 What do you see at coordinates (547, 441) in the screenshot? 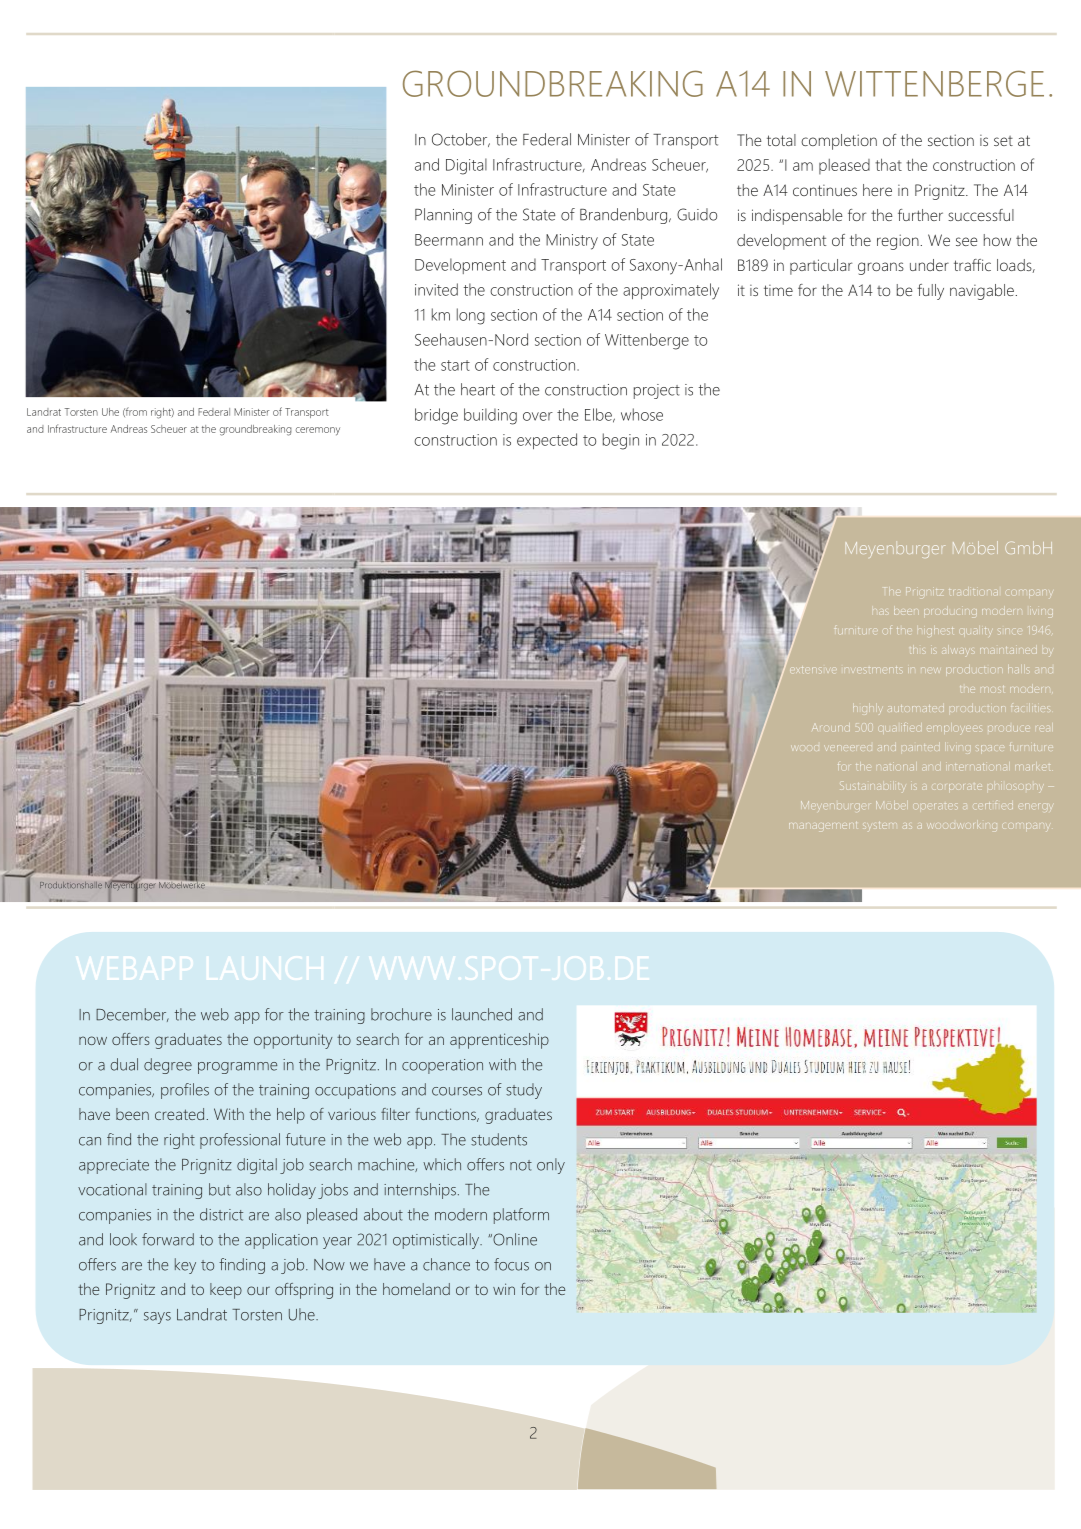
I see `expected` at bounding box center [547, 441].
